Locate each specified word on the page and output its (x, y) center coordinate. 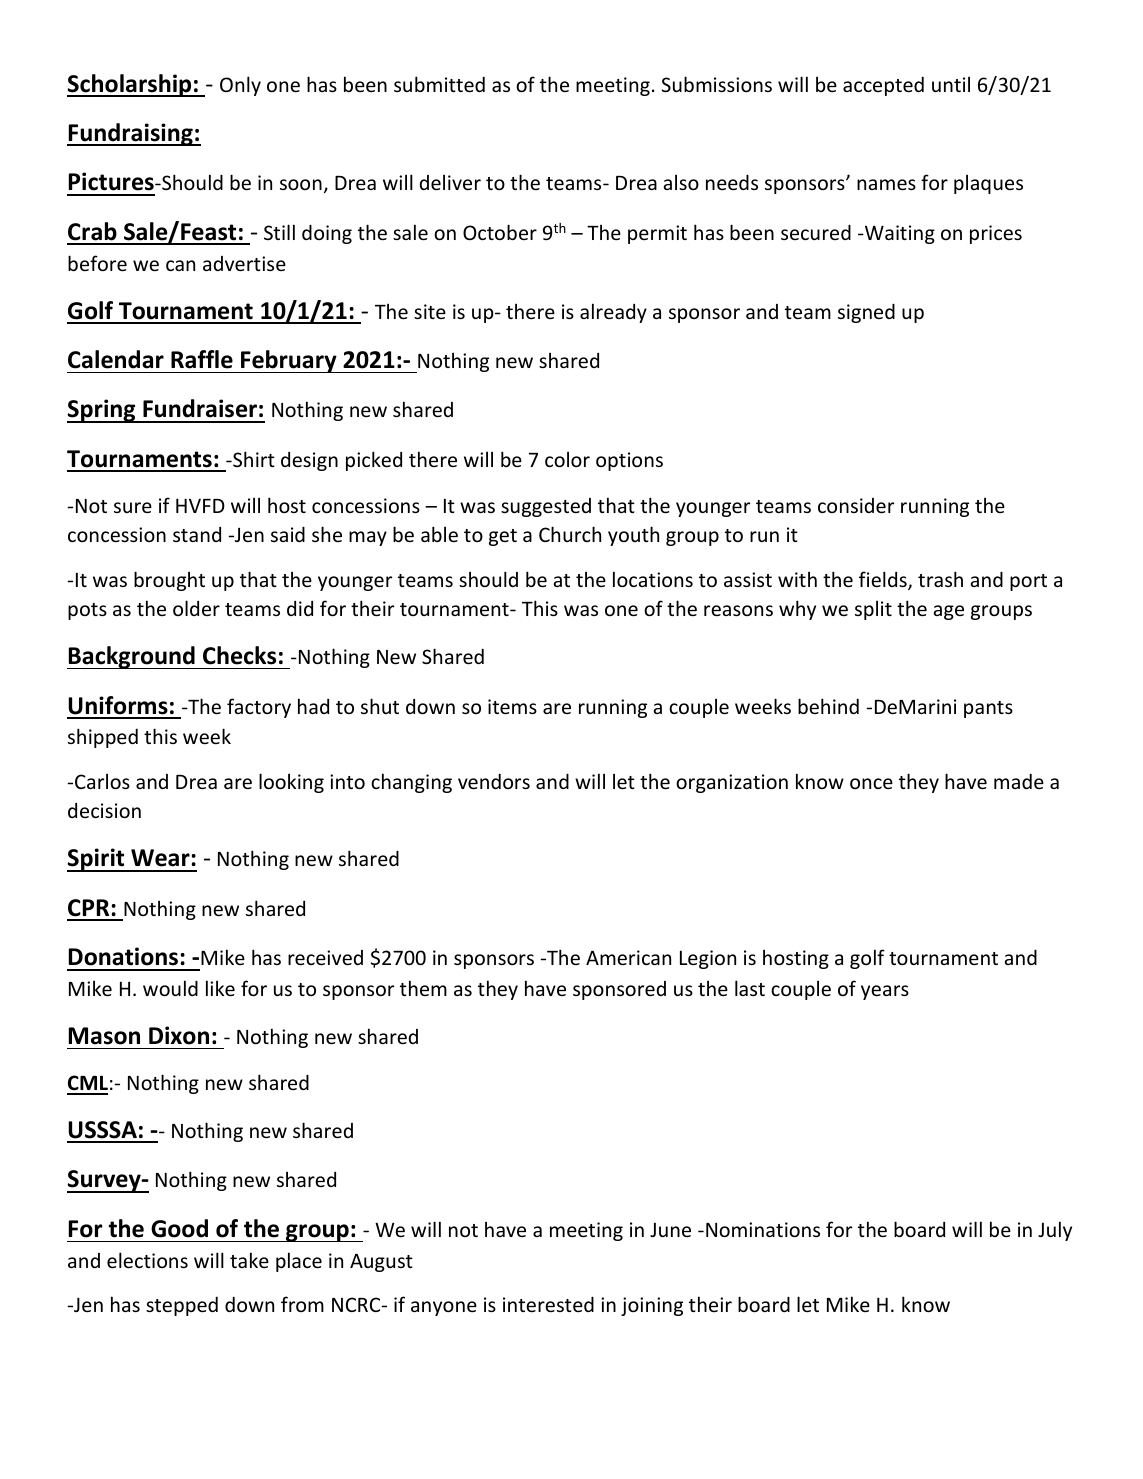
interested (548, 1304)
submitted (439, 84)
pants (988, 709)
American (628, 957)
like (220, 988)
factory (259, 708)
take (249, 1260)
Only (240, 86)
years (885, 992)
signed (866, 313)
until (951, 84)
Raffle (202, 359)
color (567, 459)
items (512, 706)
